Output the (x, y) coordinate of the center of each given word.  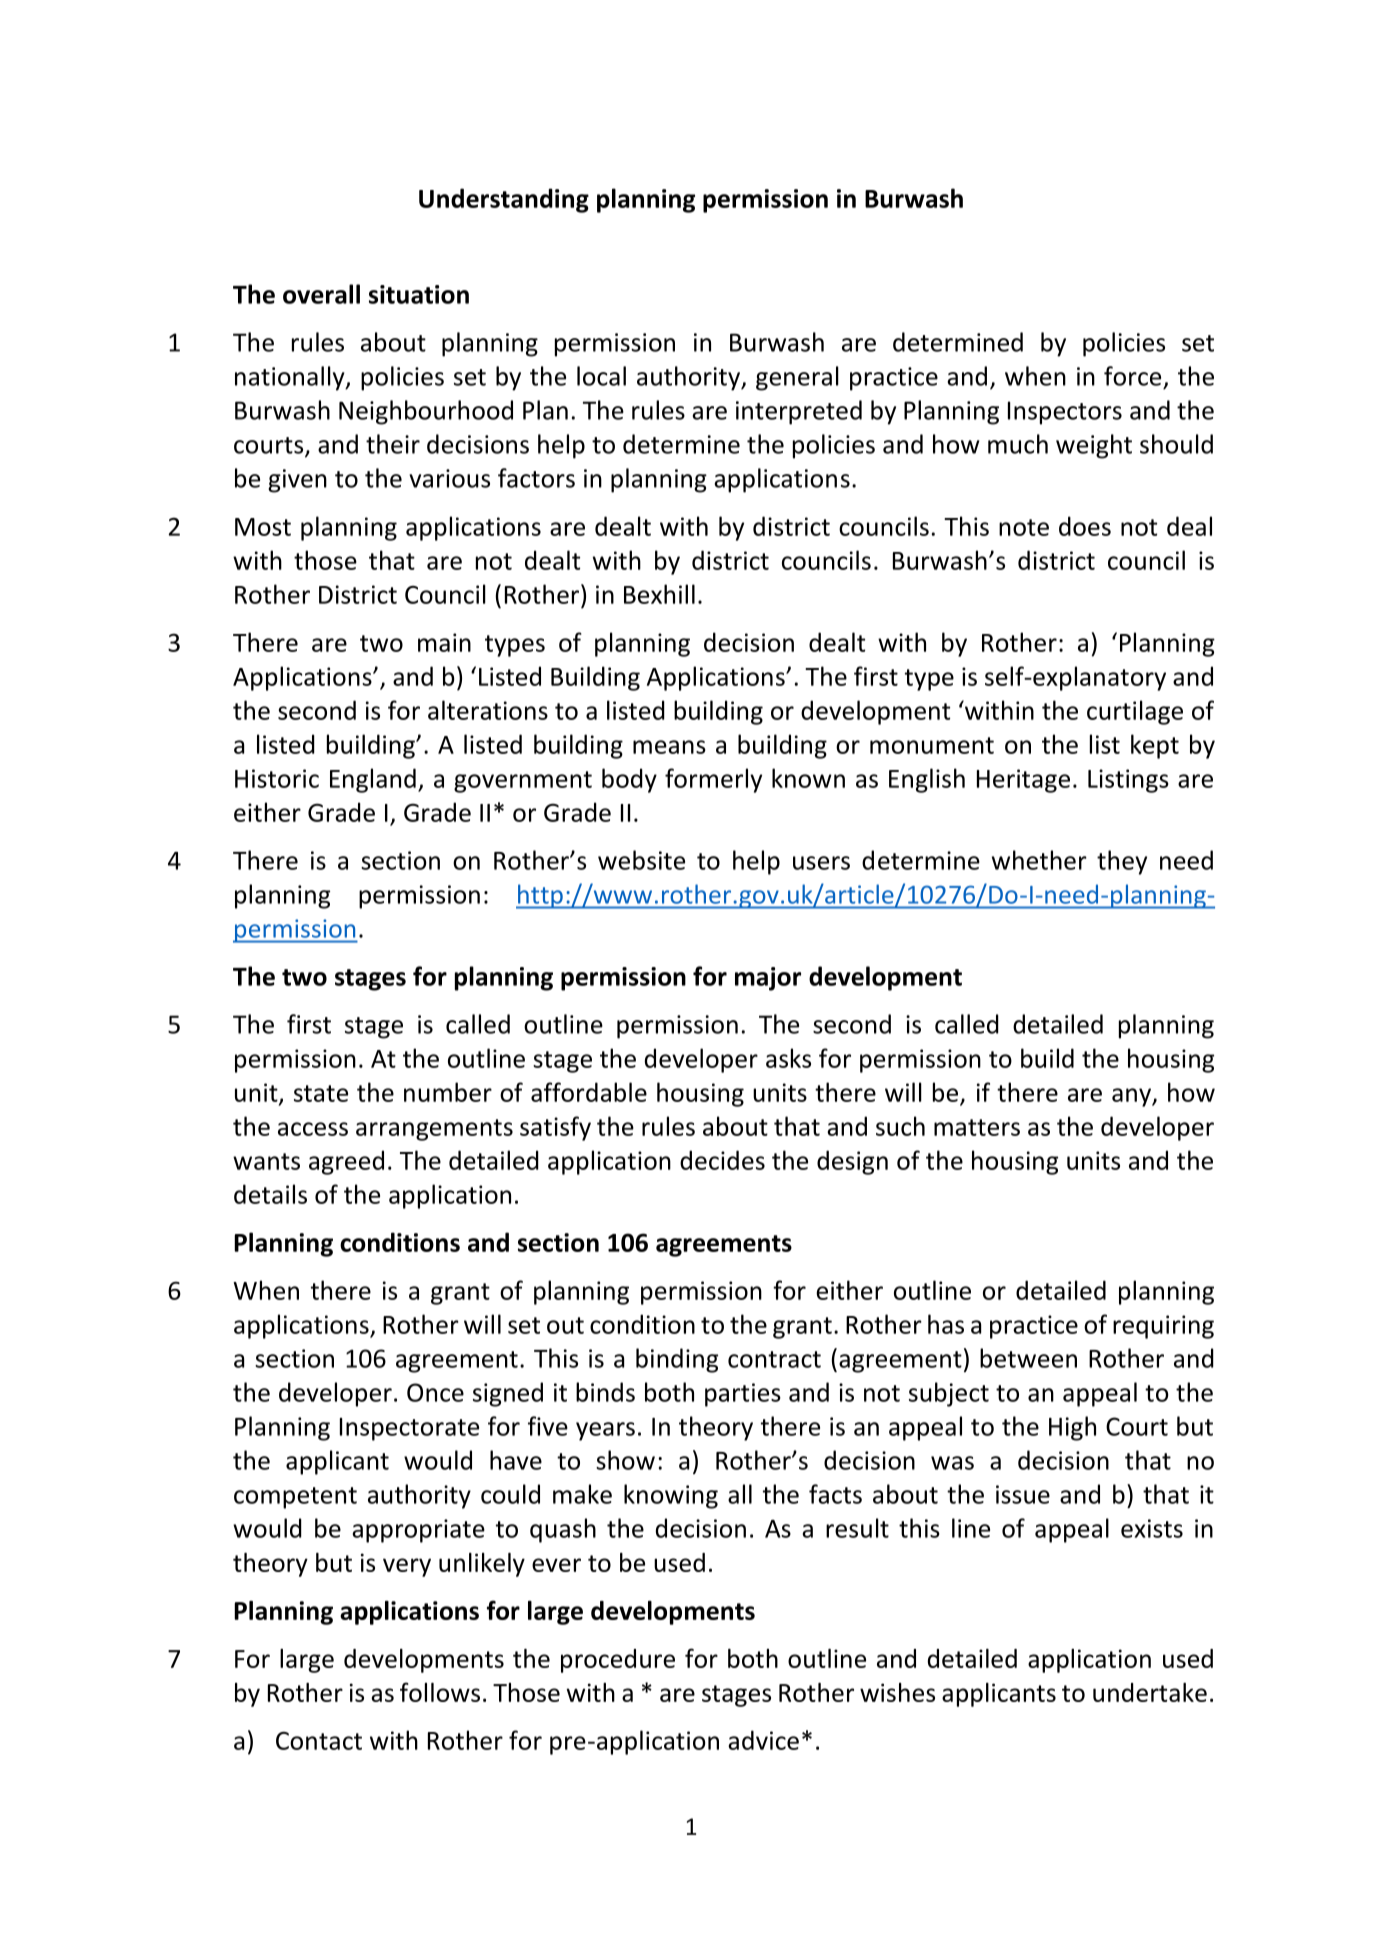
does (1085, 526)
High (1072, 1428)
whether (1039, 860)
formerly (713, 780)
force (1132, 376)
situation (419, 294)
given (297, 481)
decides (722, 1160)
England (373, 780)
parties (743, 1395)
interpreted (799, 412)
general (797, 378)
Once (435, 1392)
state (321, 1093)
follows (440, 1692)
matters (977, 1127)
